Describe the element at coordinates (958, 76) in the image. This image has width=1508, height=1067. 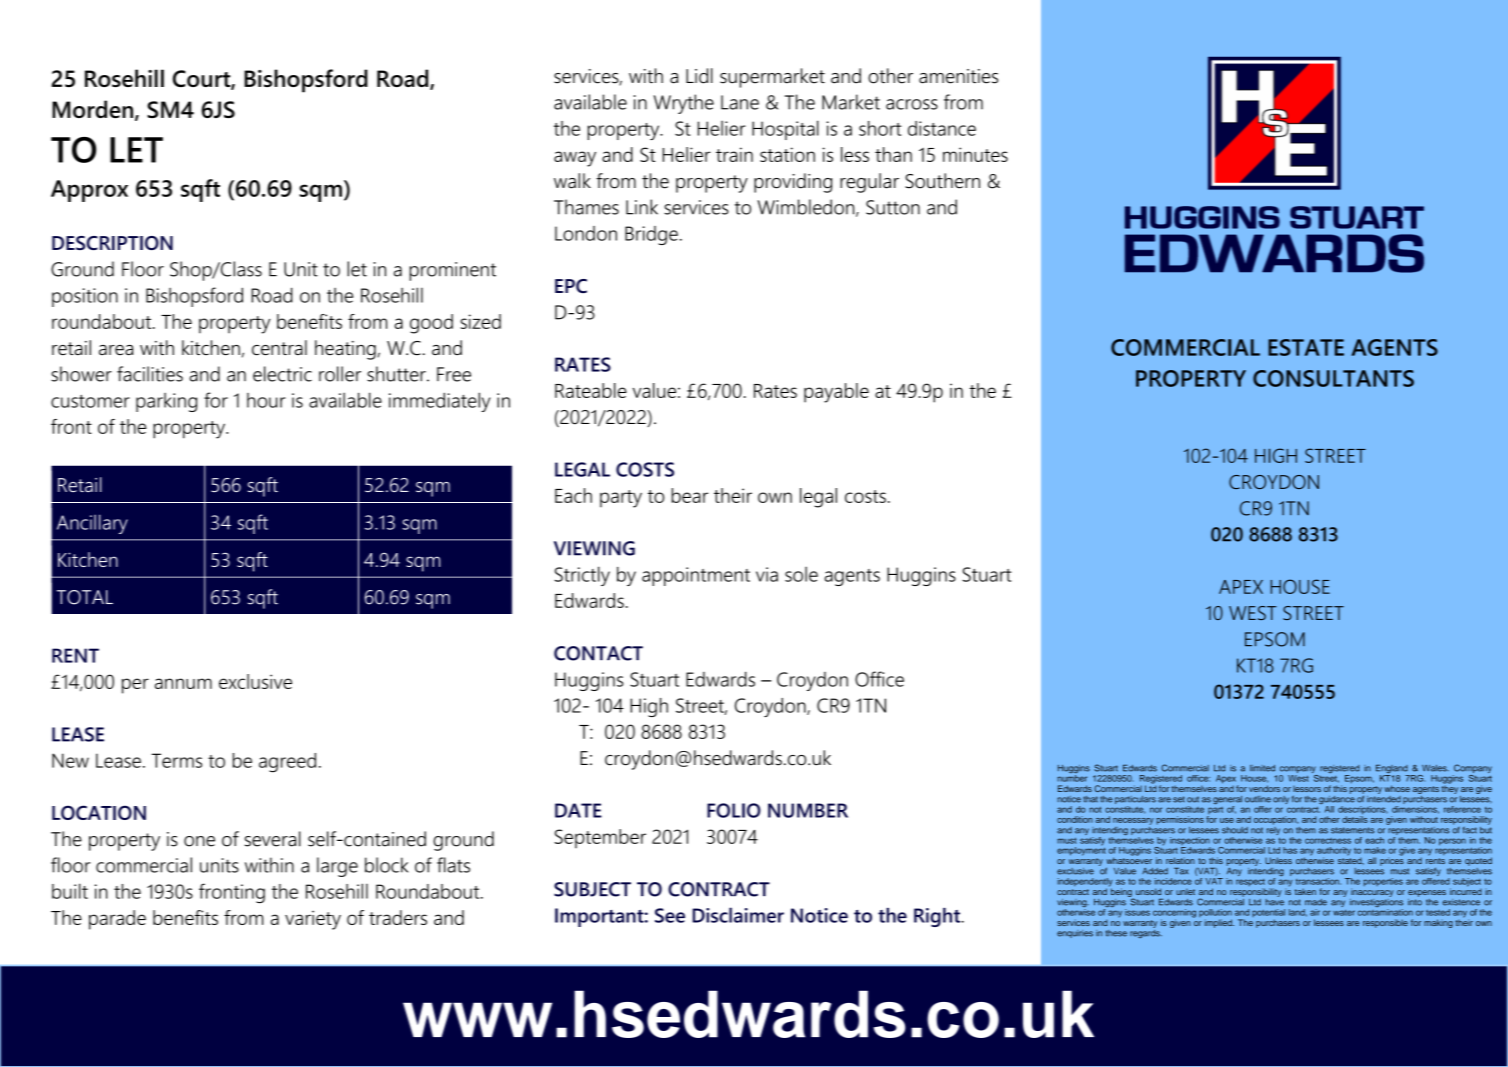
I see `amenities` at that location.
